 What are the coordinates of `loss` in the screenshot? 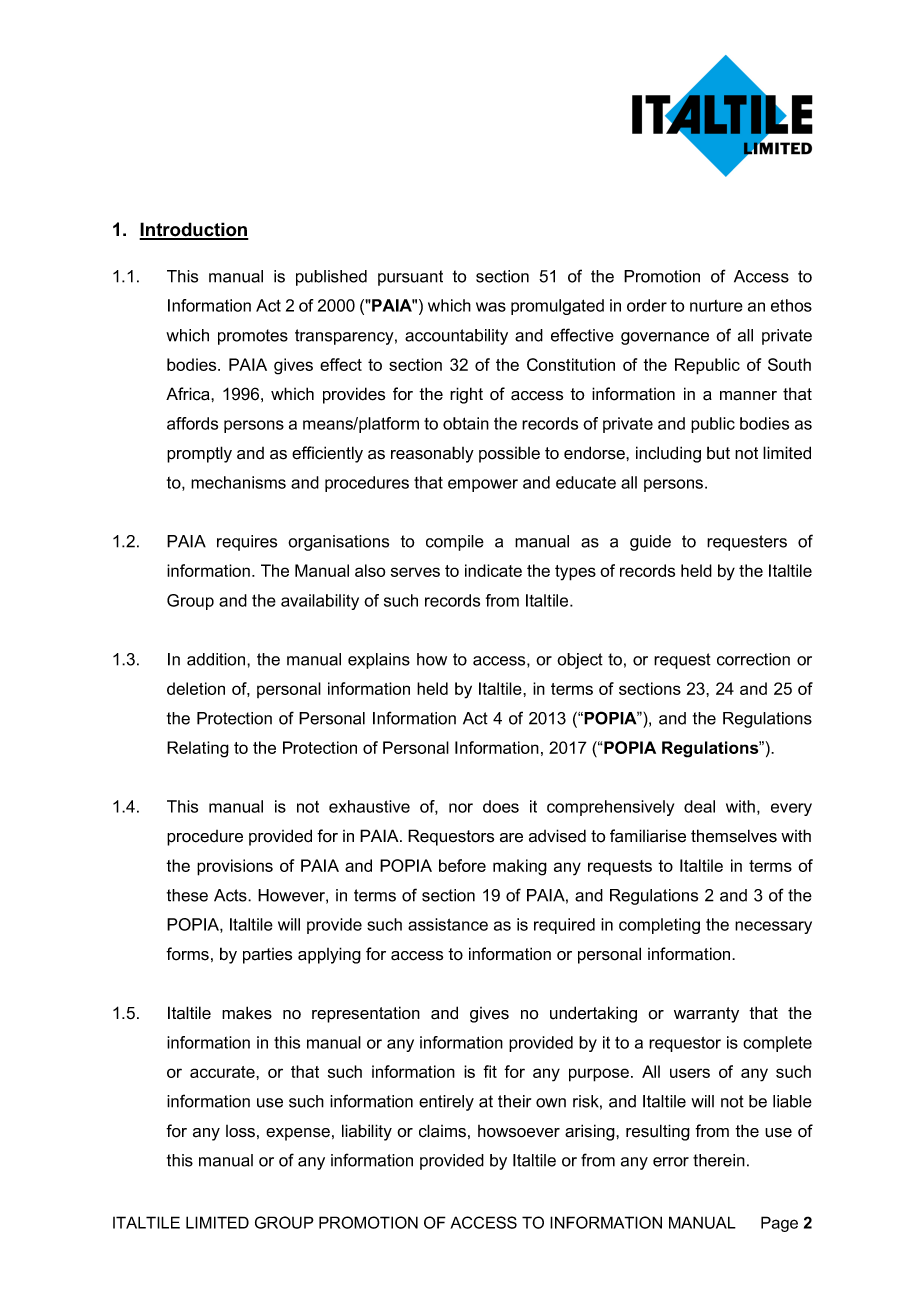 It's located at (240, 1131).
